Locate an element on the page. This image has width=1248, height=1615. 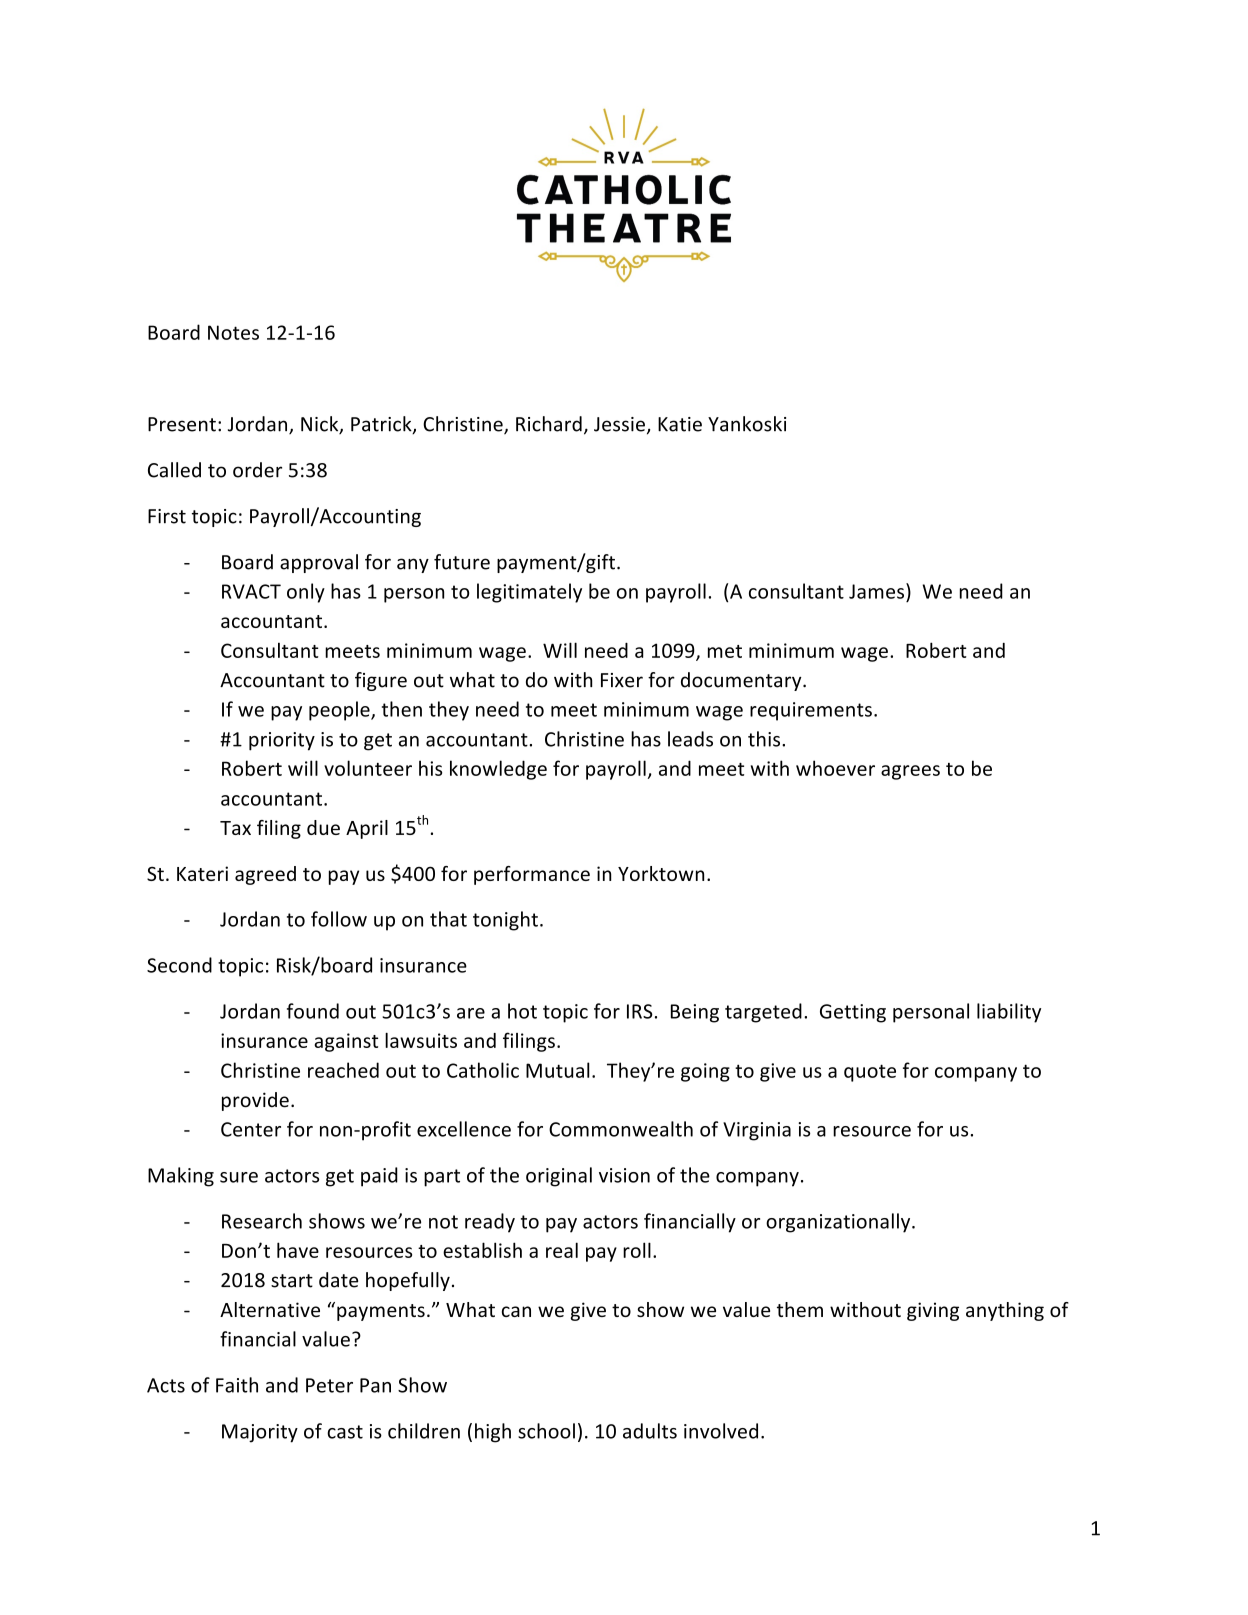
legitimately is located at coordinates (529, 593).
